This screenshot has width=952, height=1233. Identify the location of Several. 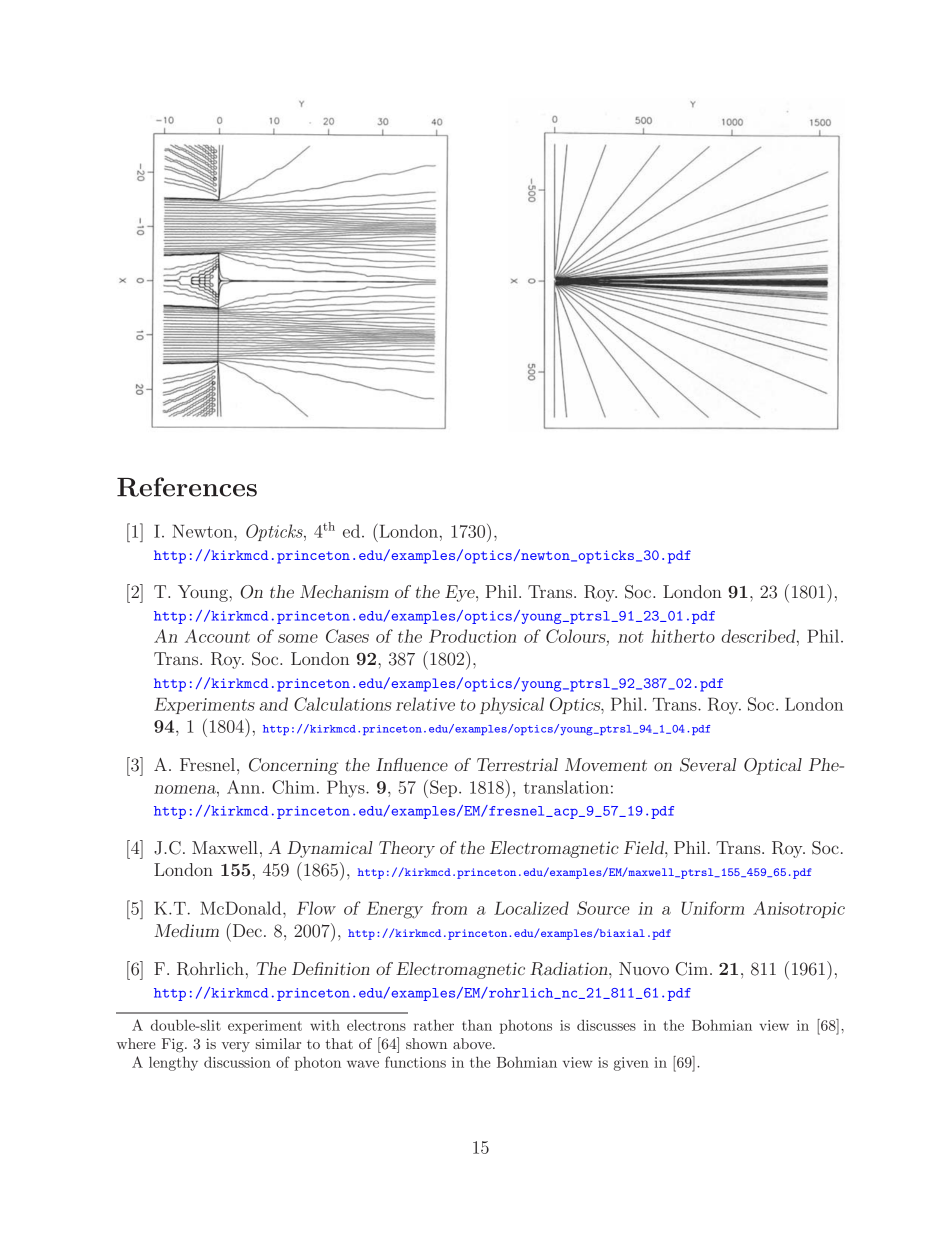
(708, 765).
